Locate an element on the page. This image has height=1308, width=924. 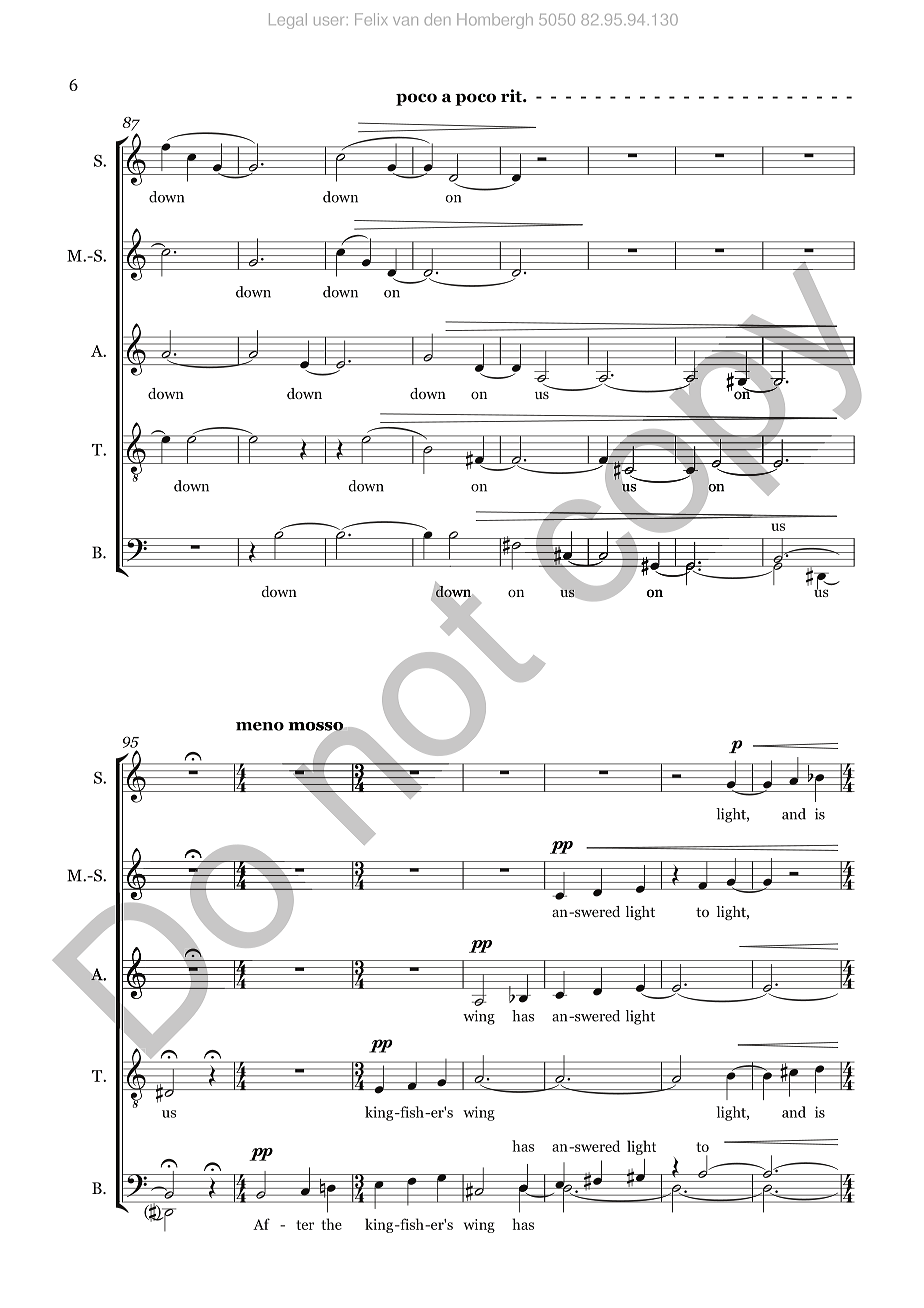
Felix is located at coordinates (371, 19).
